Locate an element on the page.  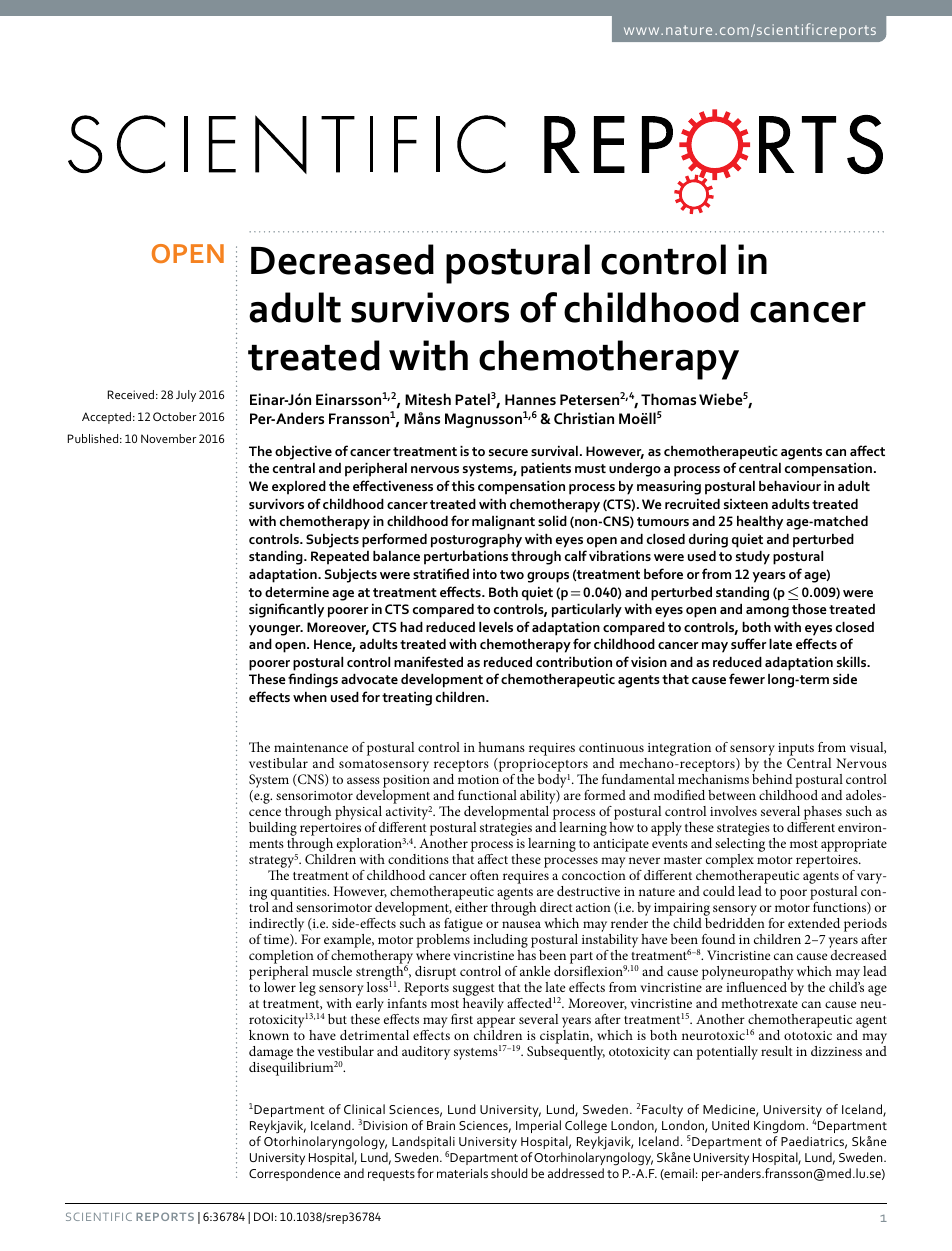
October is located at coordinates (174, 416).
